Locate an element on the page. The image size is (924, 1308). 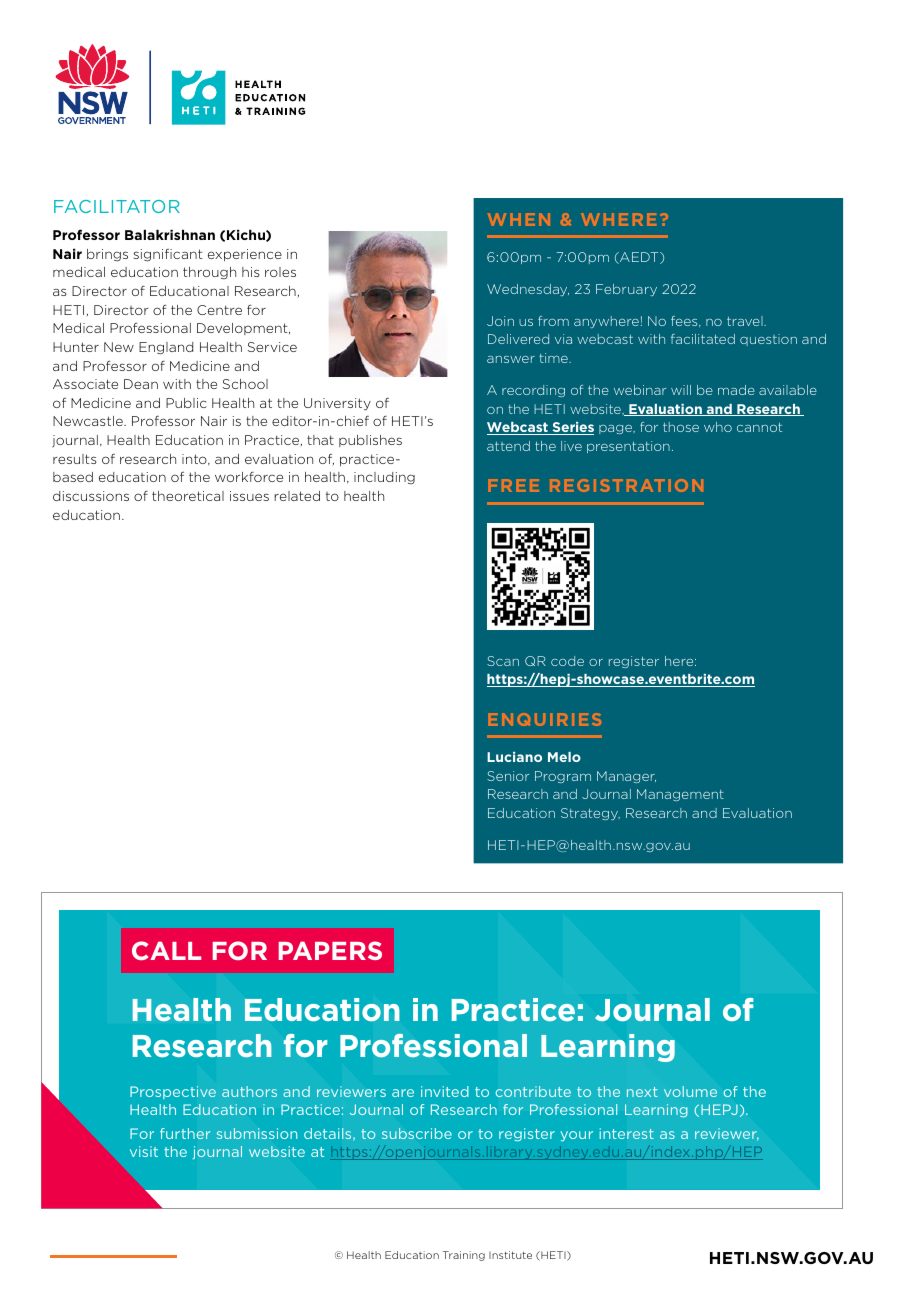
REGISTRATION is located at coordinates (626, 485).
